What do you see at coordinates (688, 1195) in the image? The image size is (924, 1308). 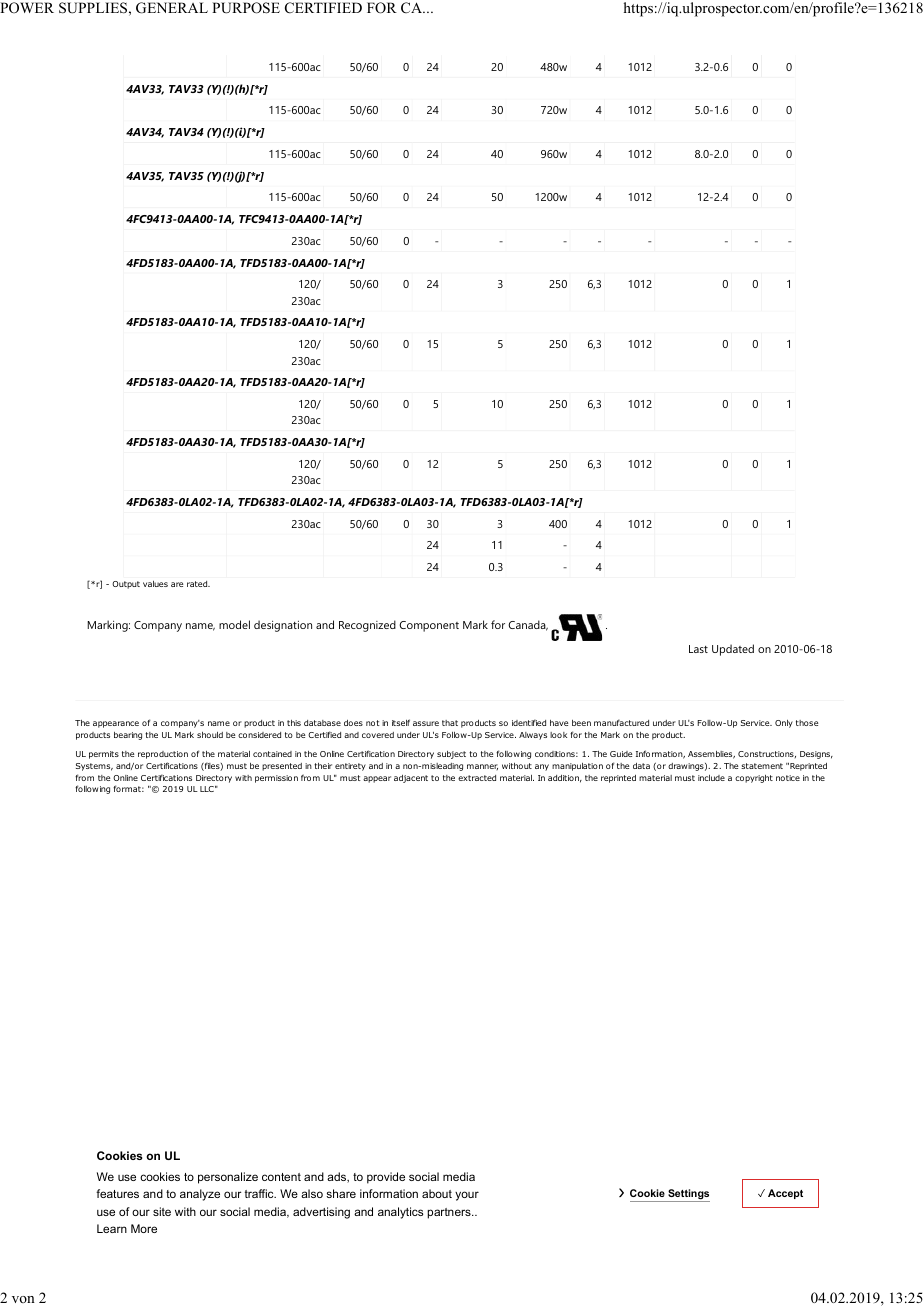 I see `Settings` at bounding box center [688, 1195].
